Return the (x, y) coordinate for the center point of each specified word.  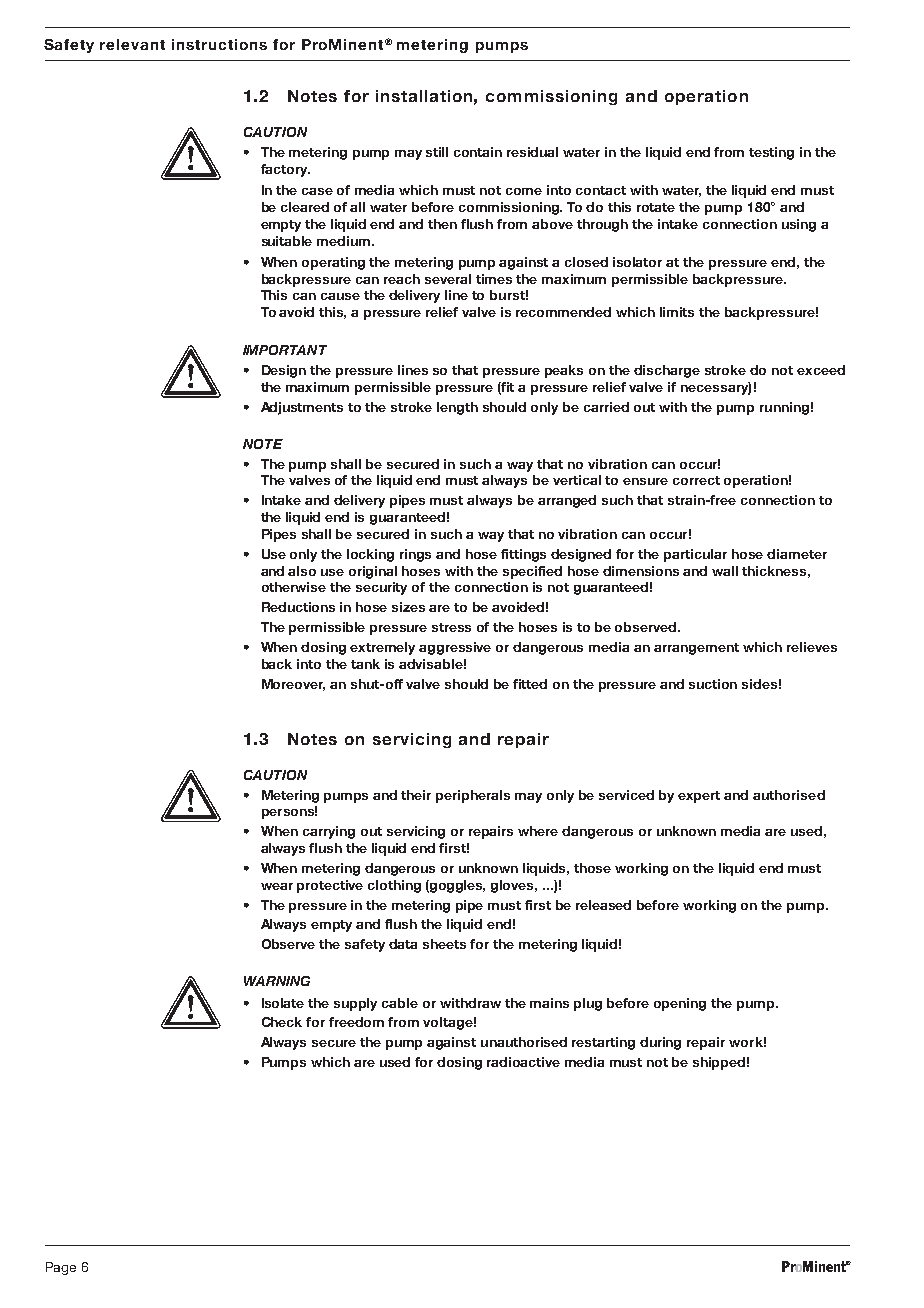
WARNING (277, 981)
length (457, 408)
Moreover (293, 685)
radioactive (523, 1062)
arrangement (696, 649)
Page (61, 1268)
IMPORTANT (285, 350)
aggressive (455, 648)
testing (771, 153)
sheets (444, 944)
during (660, 1043)
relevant (132, 44)
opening (680, 1004)
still (437, 152)
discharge (667, 371)
